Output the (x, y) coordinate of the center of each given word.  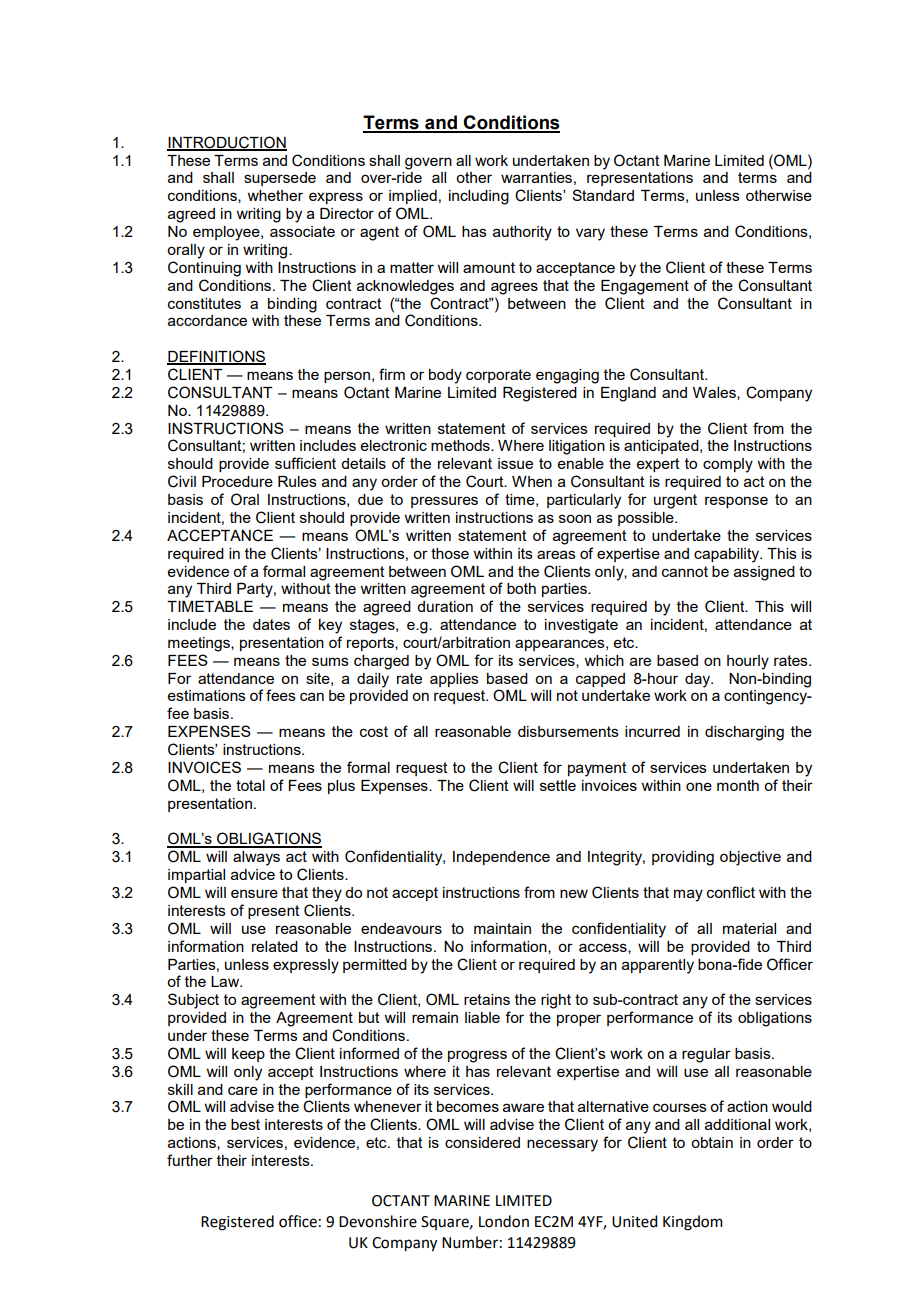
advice (253, 874)
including (479, 197)
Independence (501, 858)
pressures (444, 502)
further (190, 1160)
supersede (280, 179)
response (736, 502)
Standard (603, 195)
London (504, 1221)
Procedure (237, 481)
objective (750, 858)
